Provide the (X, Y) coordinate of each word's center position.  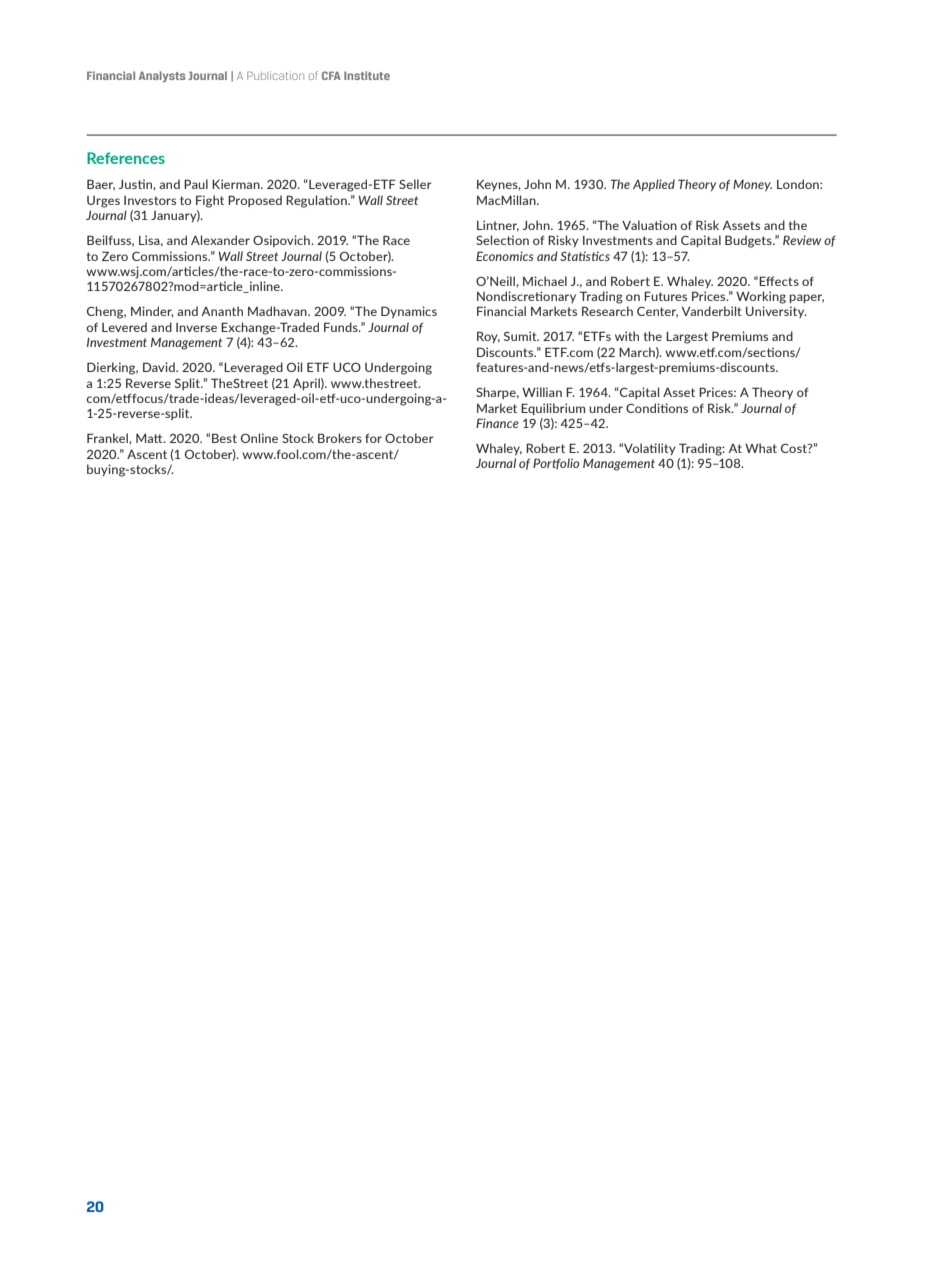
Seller (415, 184)
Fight (210, 201)
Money (752, 185)
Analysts (162, 76)
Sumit (521, 336)
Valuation (649, 225)
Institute (367, 75)
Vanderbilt (712, 311)
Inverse (196, 327)
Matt (150, 438)
